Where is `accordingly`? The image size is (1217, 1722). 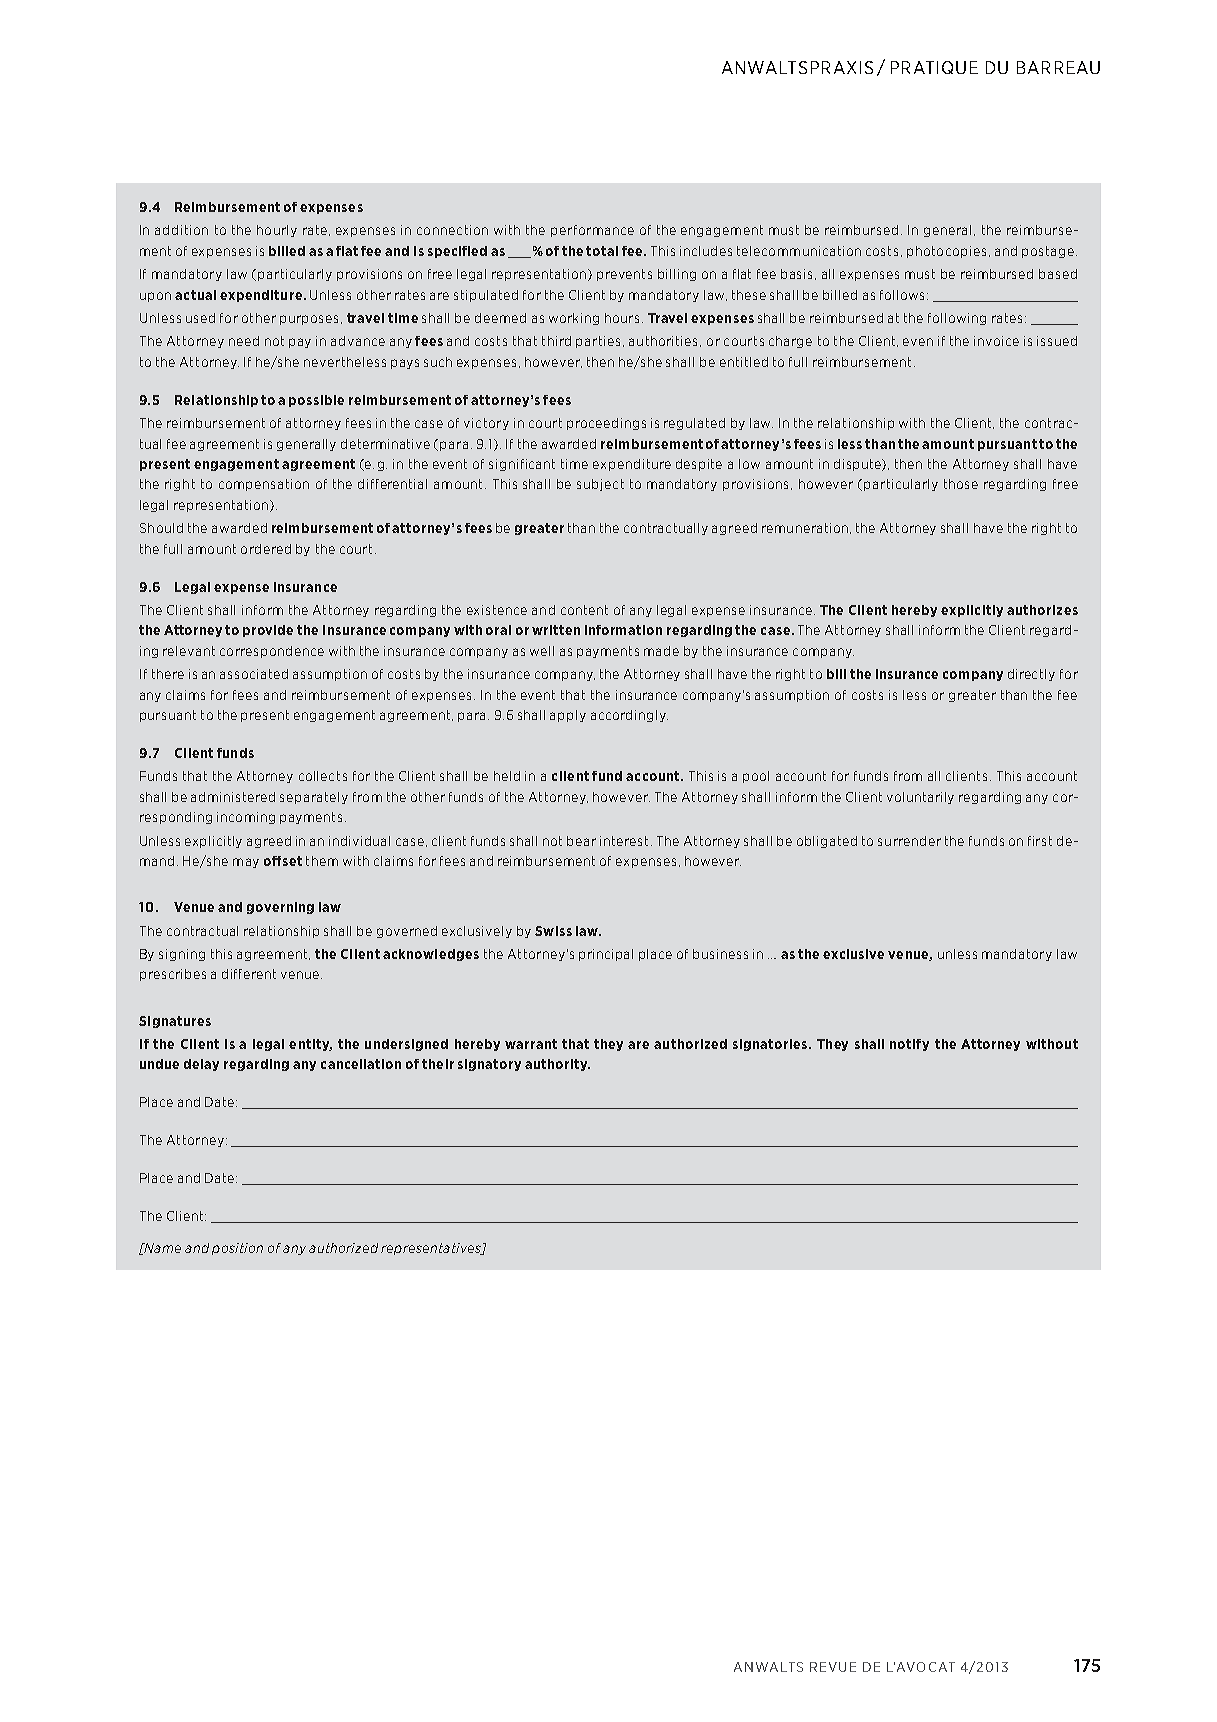 accordingly is located at coordinates (629, 716).
